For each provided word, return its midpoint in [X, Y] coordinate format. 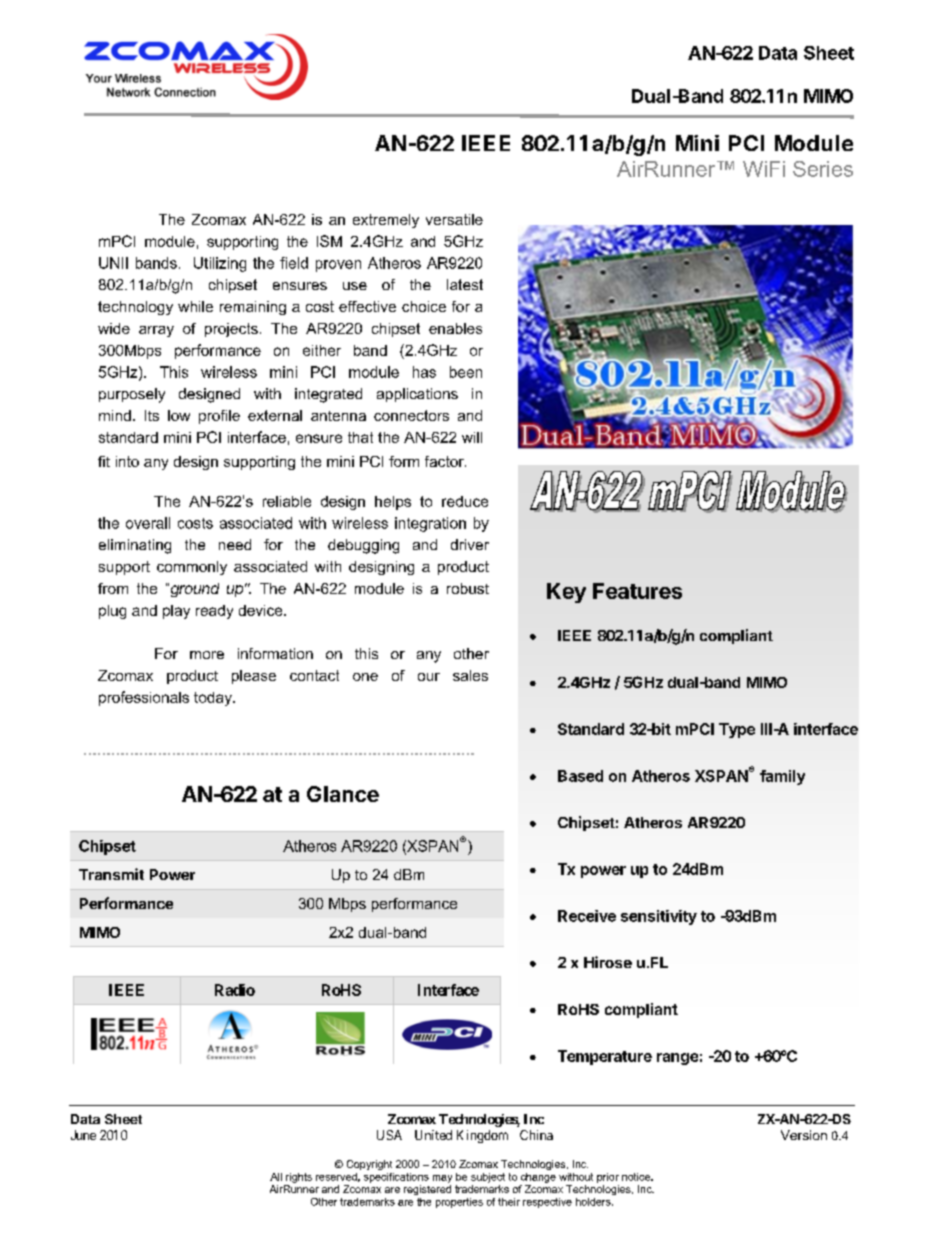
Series [823, 169]
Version [804, 1135]
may [442, 1179]
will [472, 437]
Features [637, 591]
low [179, 415]
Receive [587, 916]
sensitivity [659, 917]
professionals [144, 698]
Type [737, 730]
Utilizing [220, 264]
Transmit [111, 874]
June [83, 1135]
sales [470, 675]
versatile [454, 219]
